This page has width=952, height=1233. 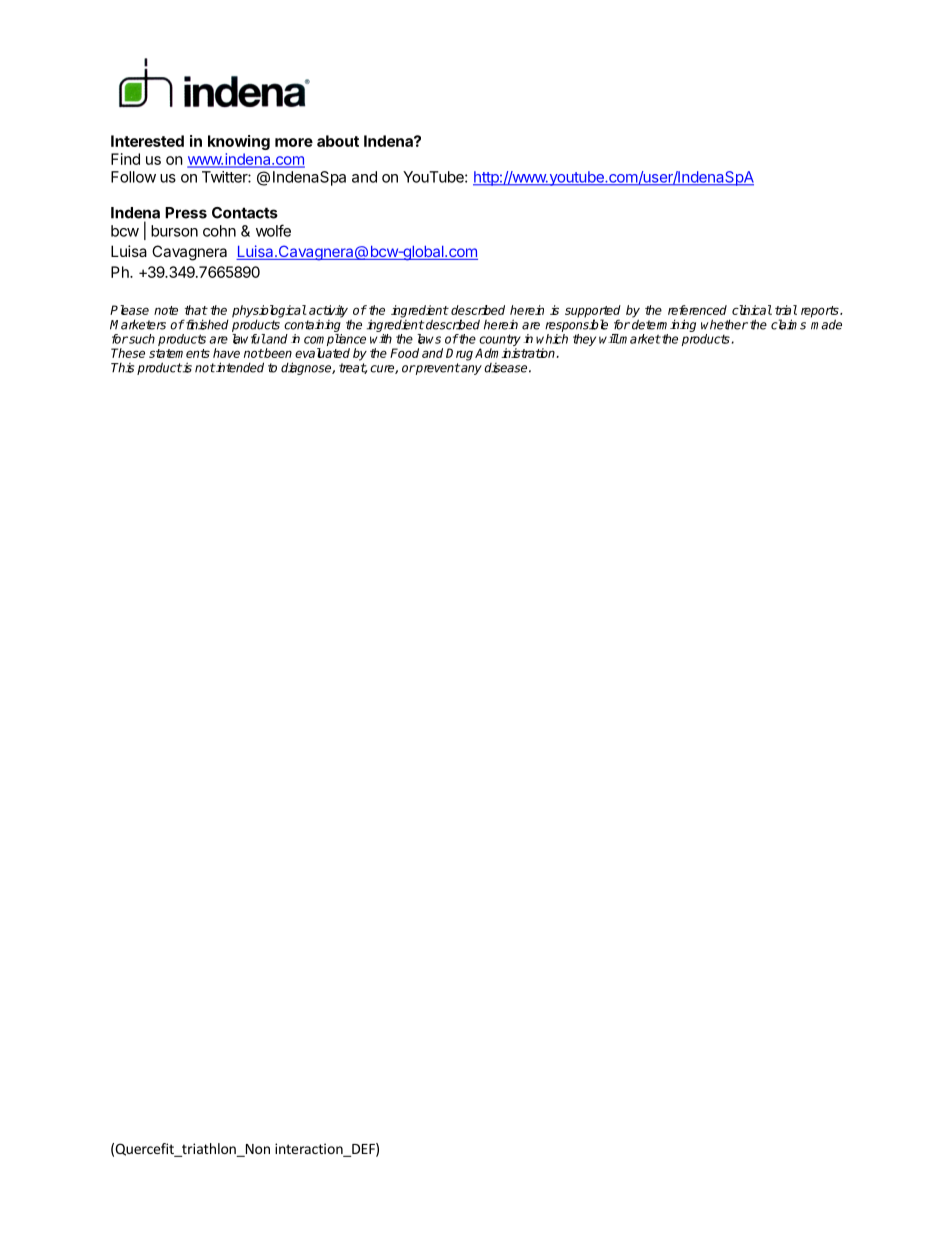 I want to click on responsible, so click(x=576, y=325).
